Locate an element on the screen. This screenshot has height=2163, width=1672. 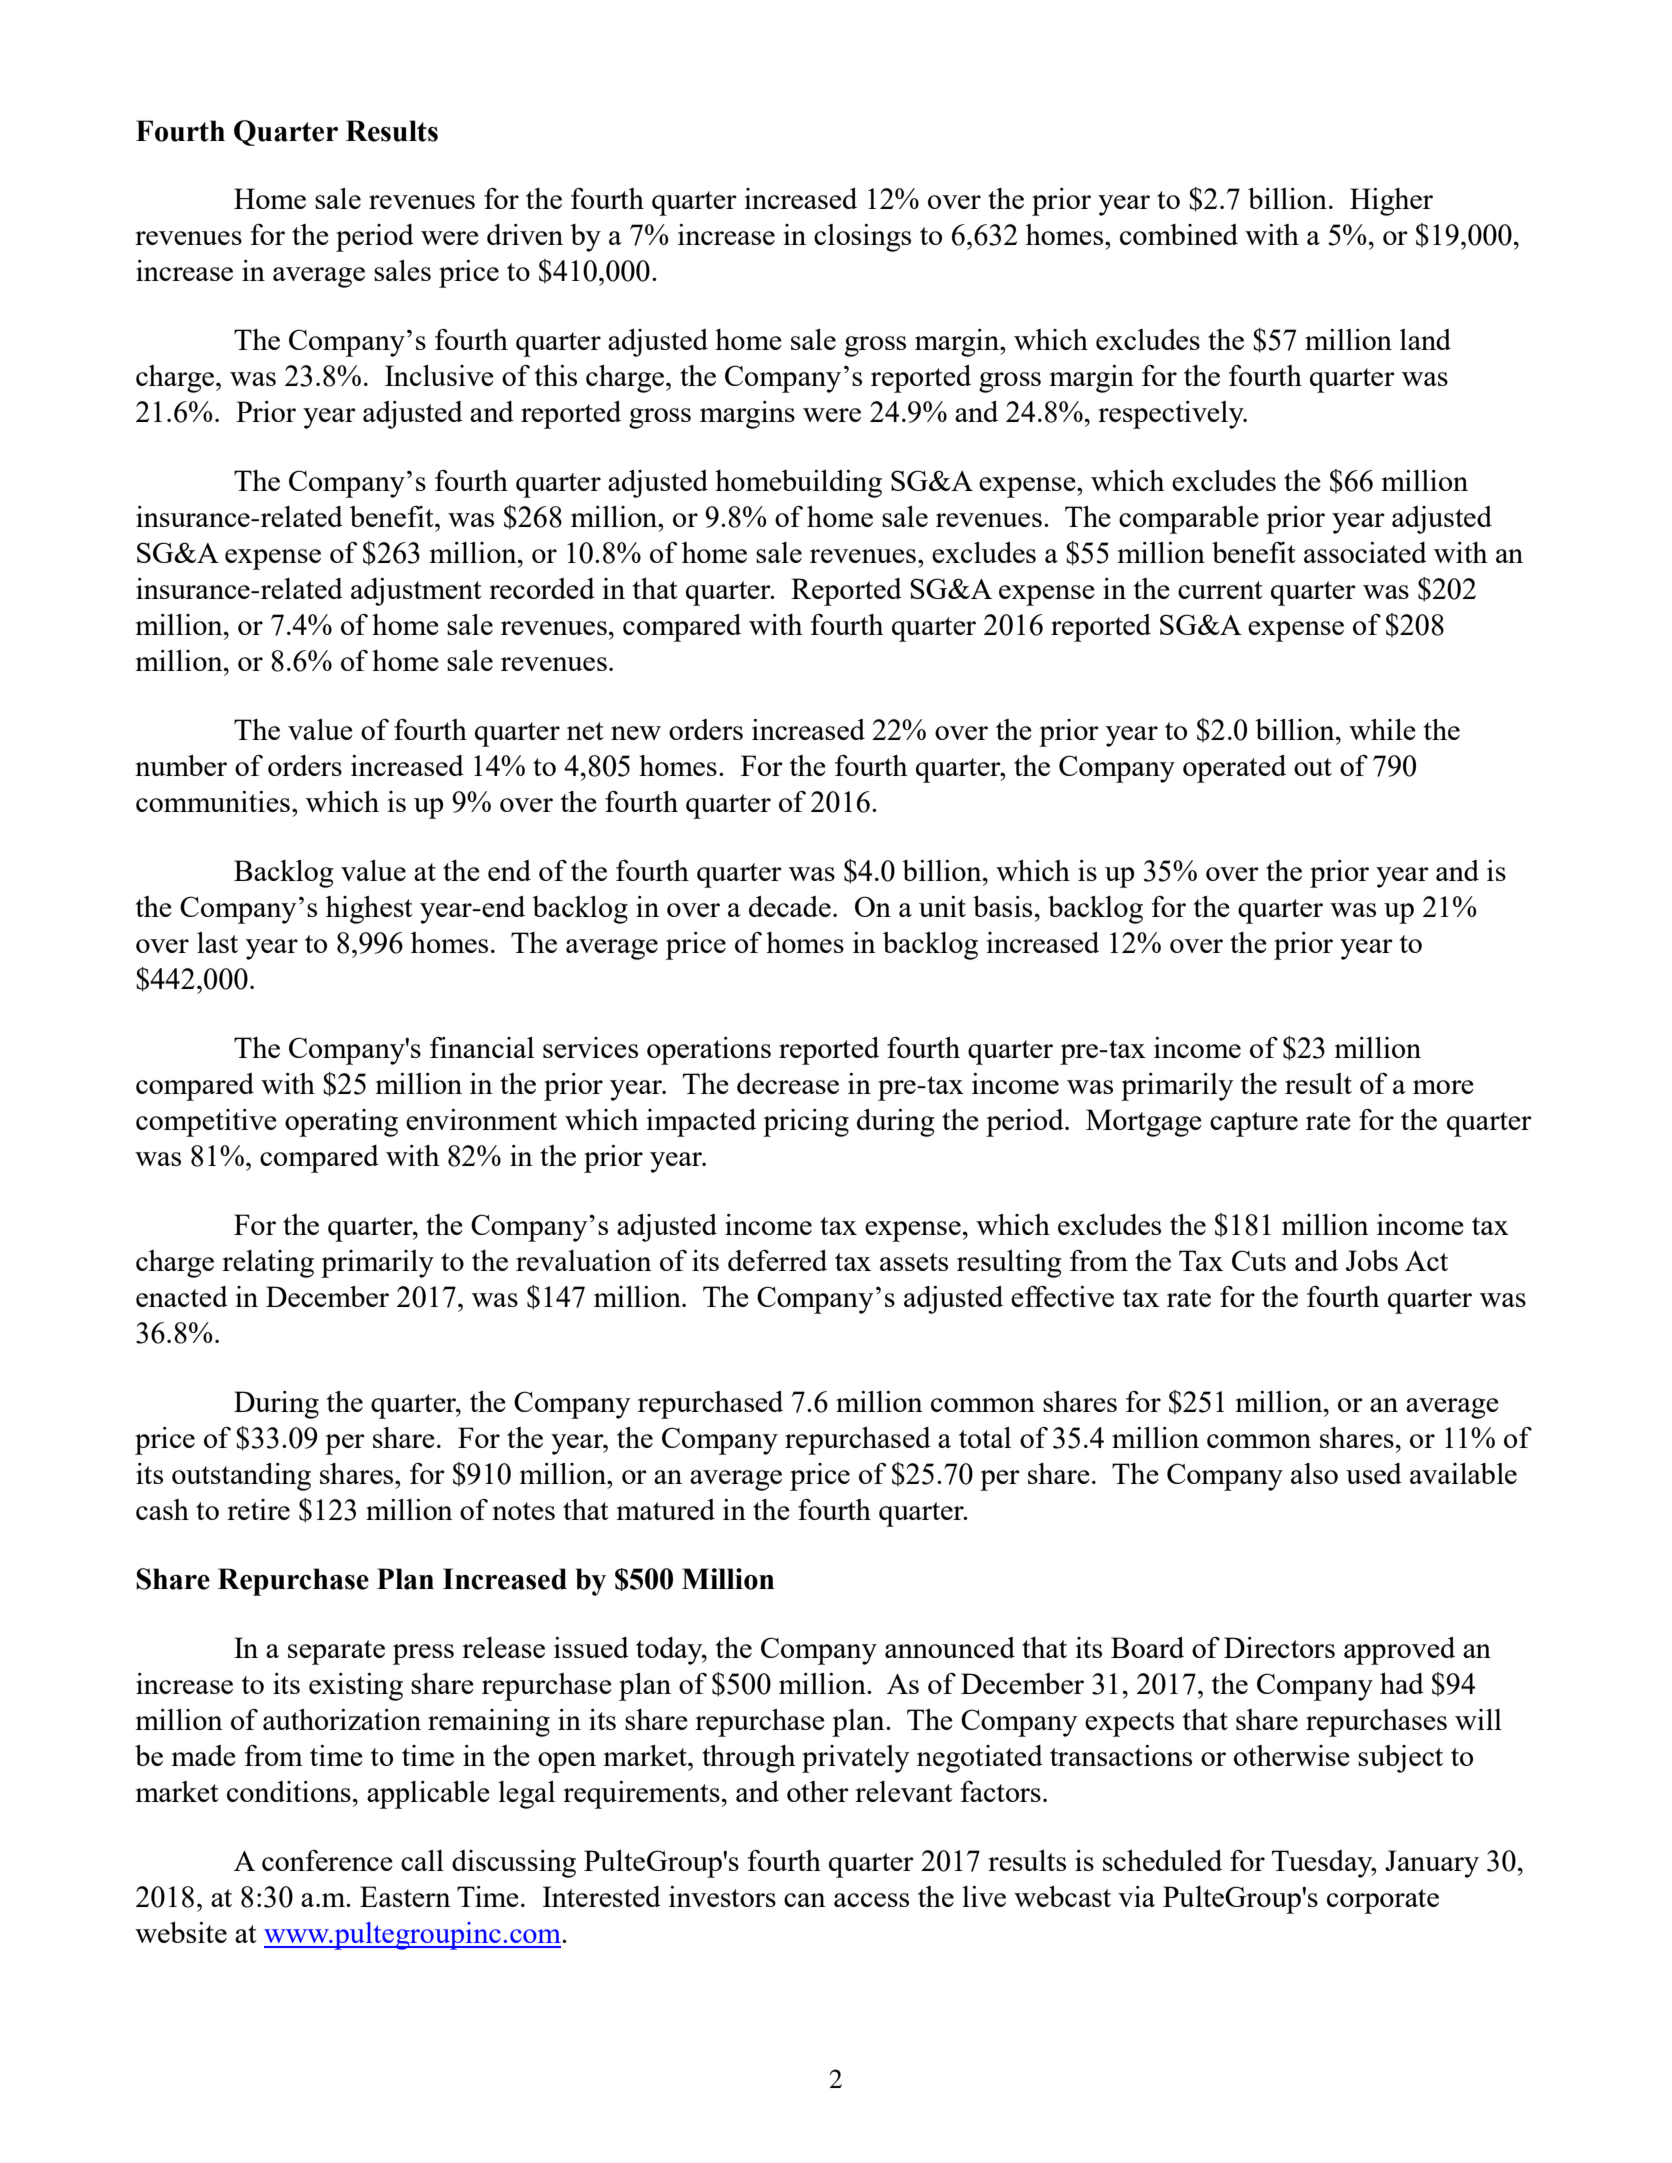
driven is located at coordinates (525, 234).
